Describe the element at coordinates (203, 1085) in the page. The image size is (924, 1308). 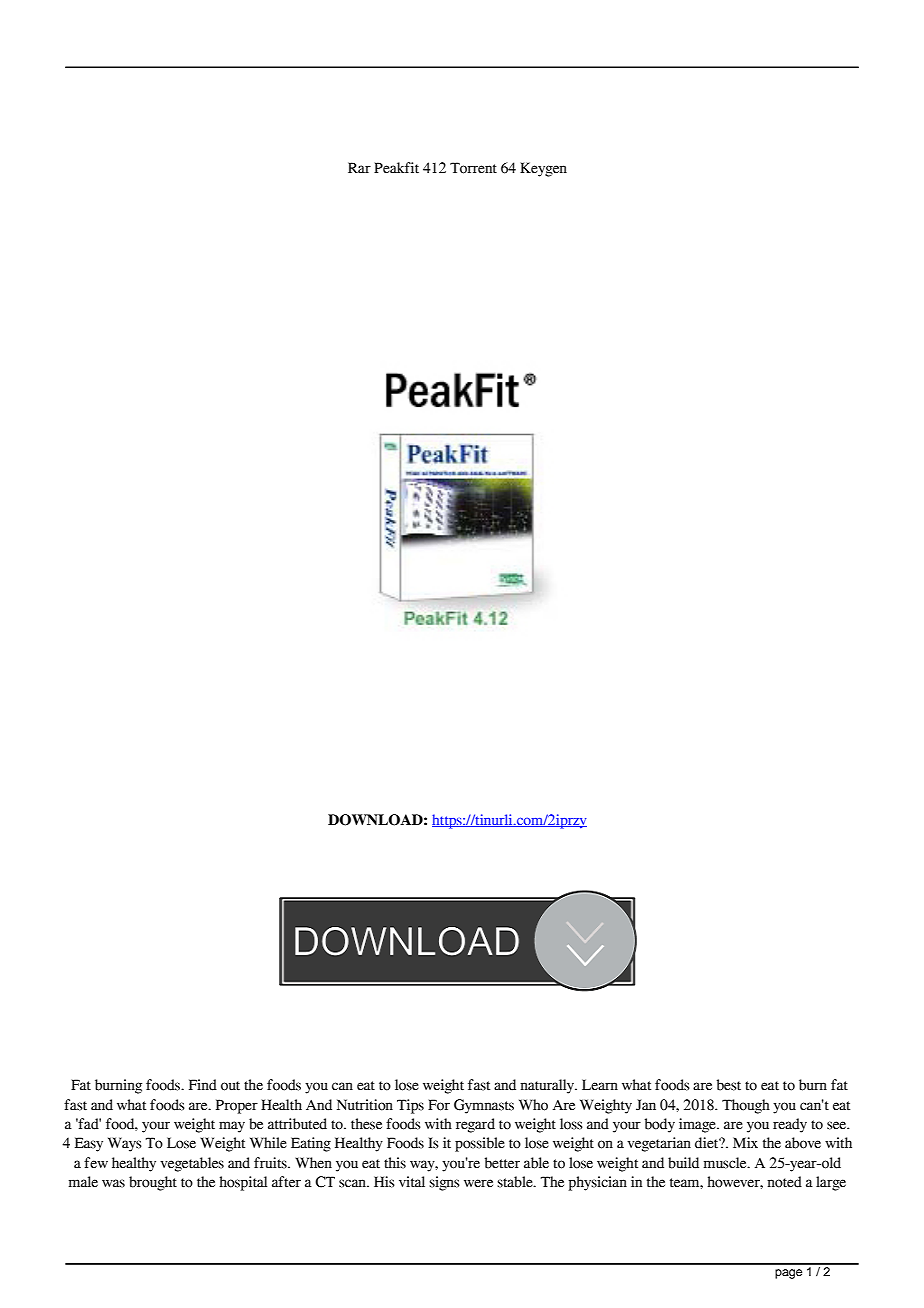
I see `Find` at that location.
